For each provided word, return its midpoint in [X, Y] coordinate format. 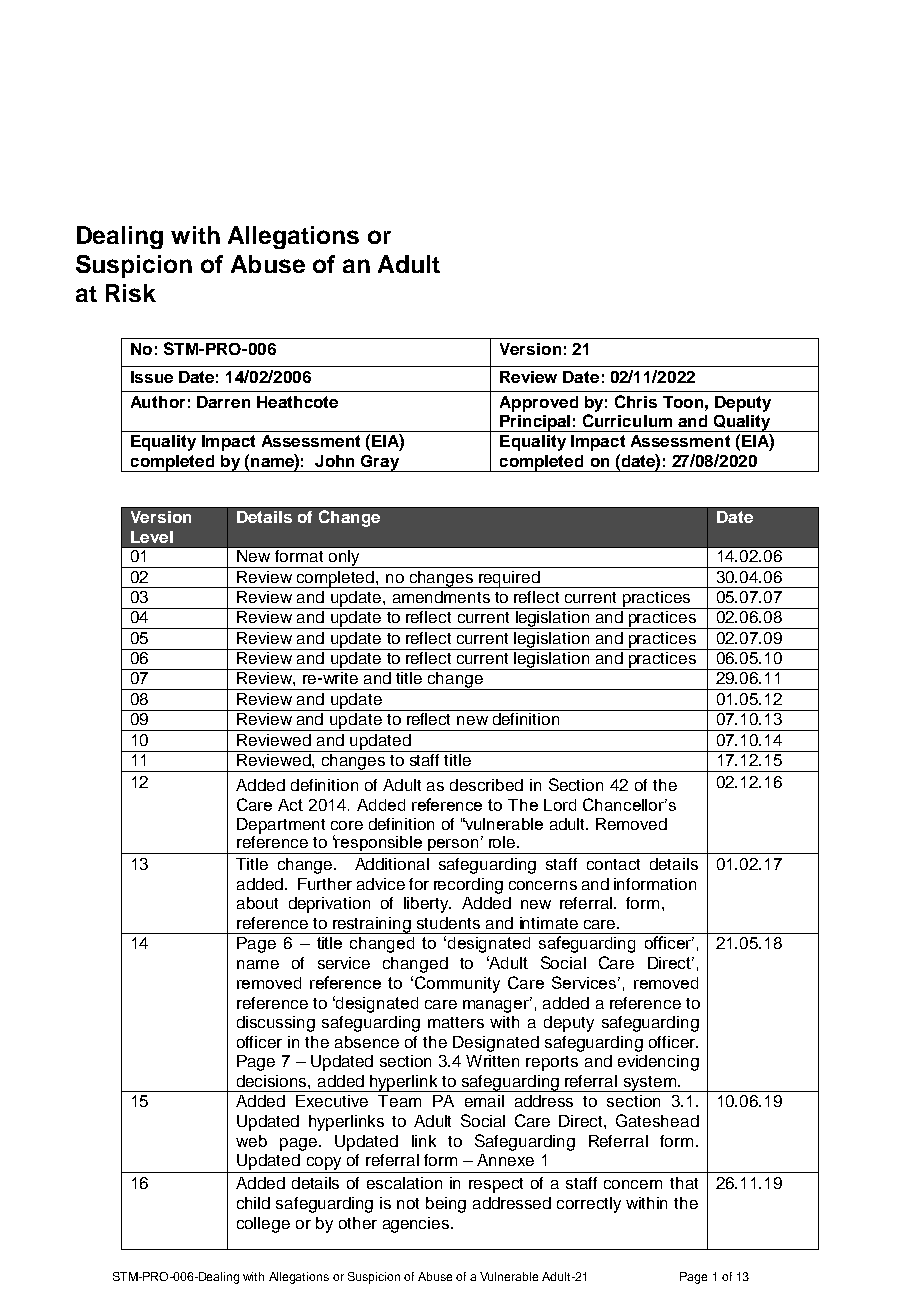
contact [613, 864]
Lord [560, 805]
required [509, 579]
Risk [131, 293]
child [253, 1203]
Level [152, 537]
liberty [427, 905]
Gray [380, 463]
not [408, 1203]
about [257, 903]
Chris [636, 401]
